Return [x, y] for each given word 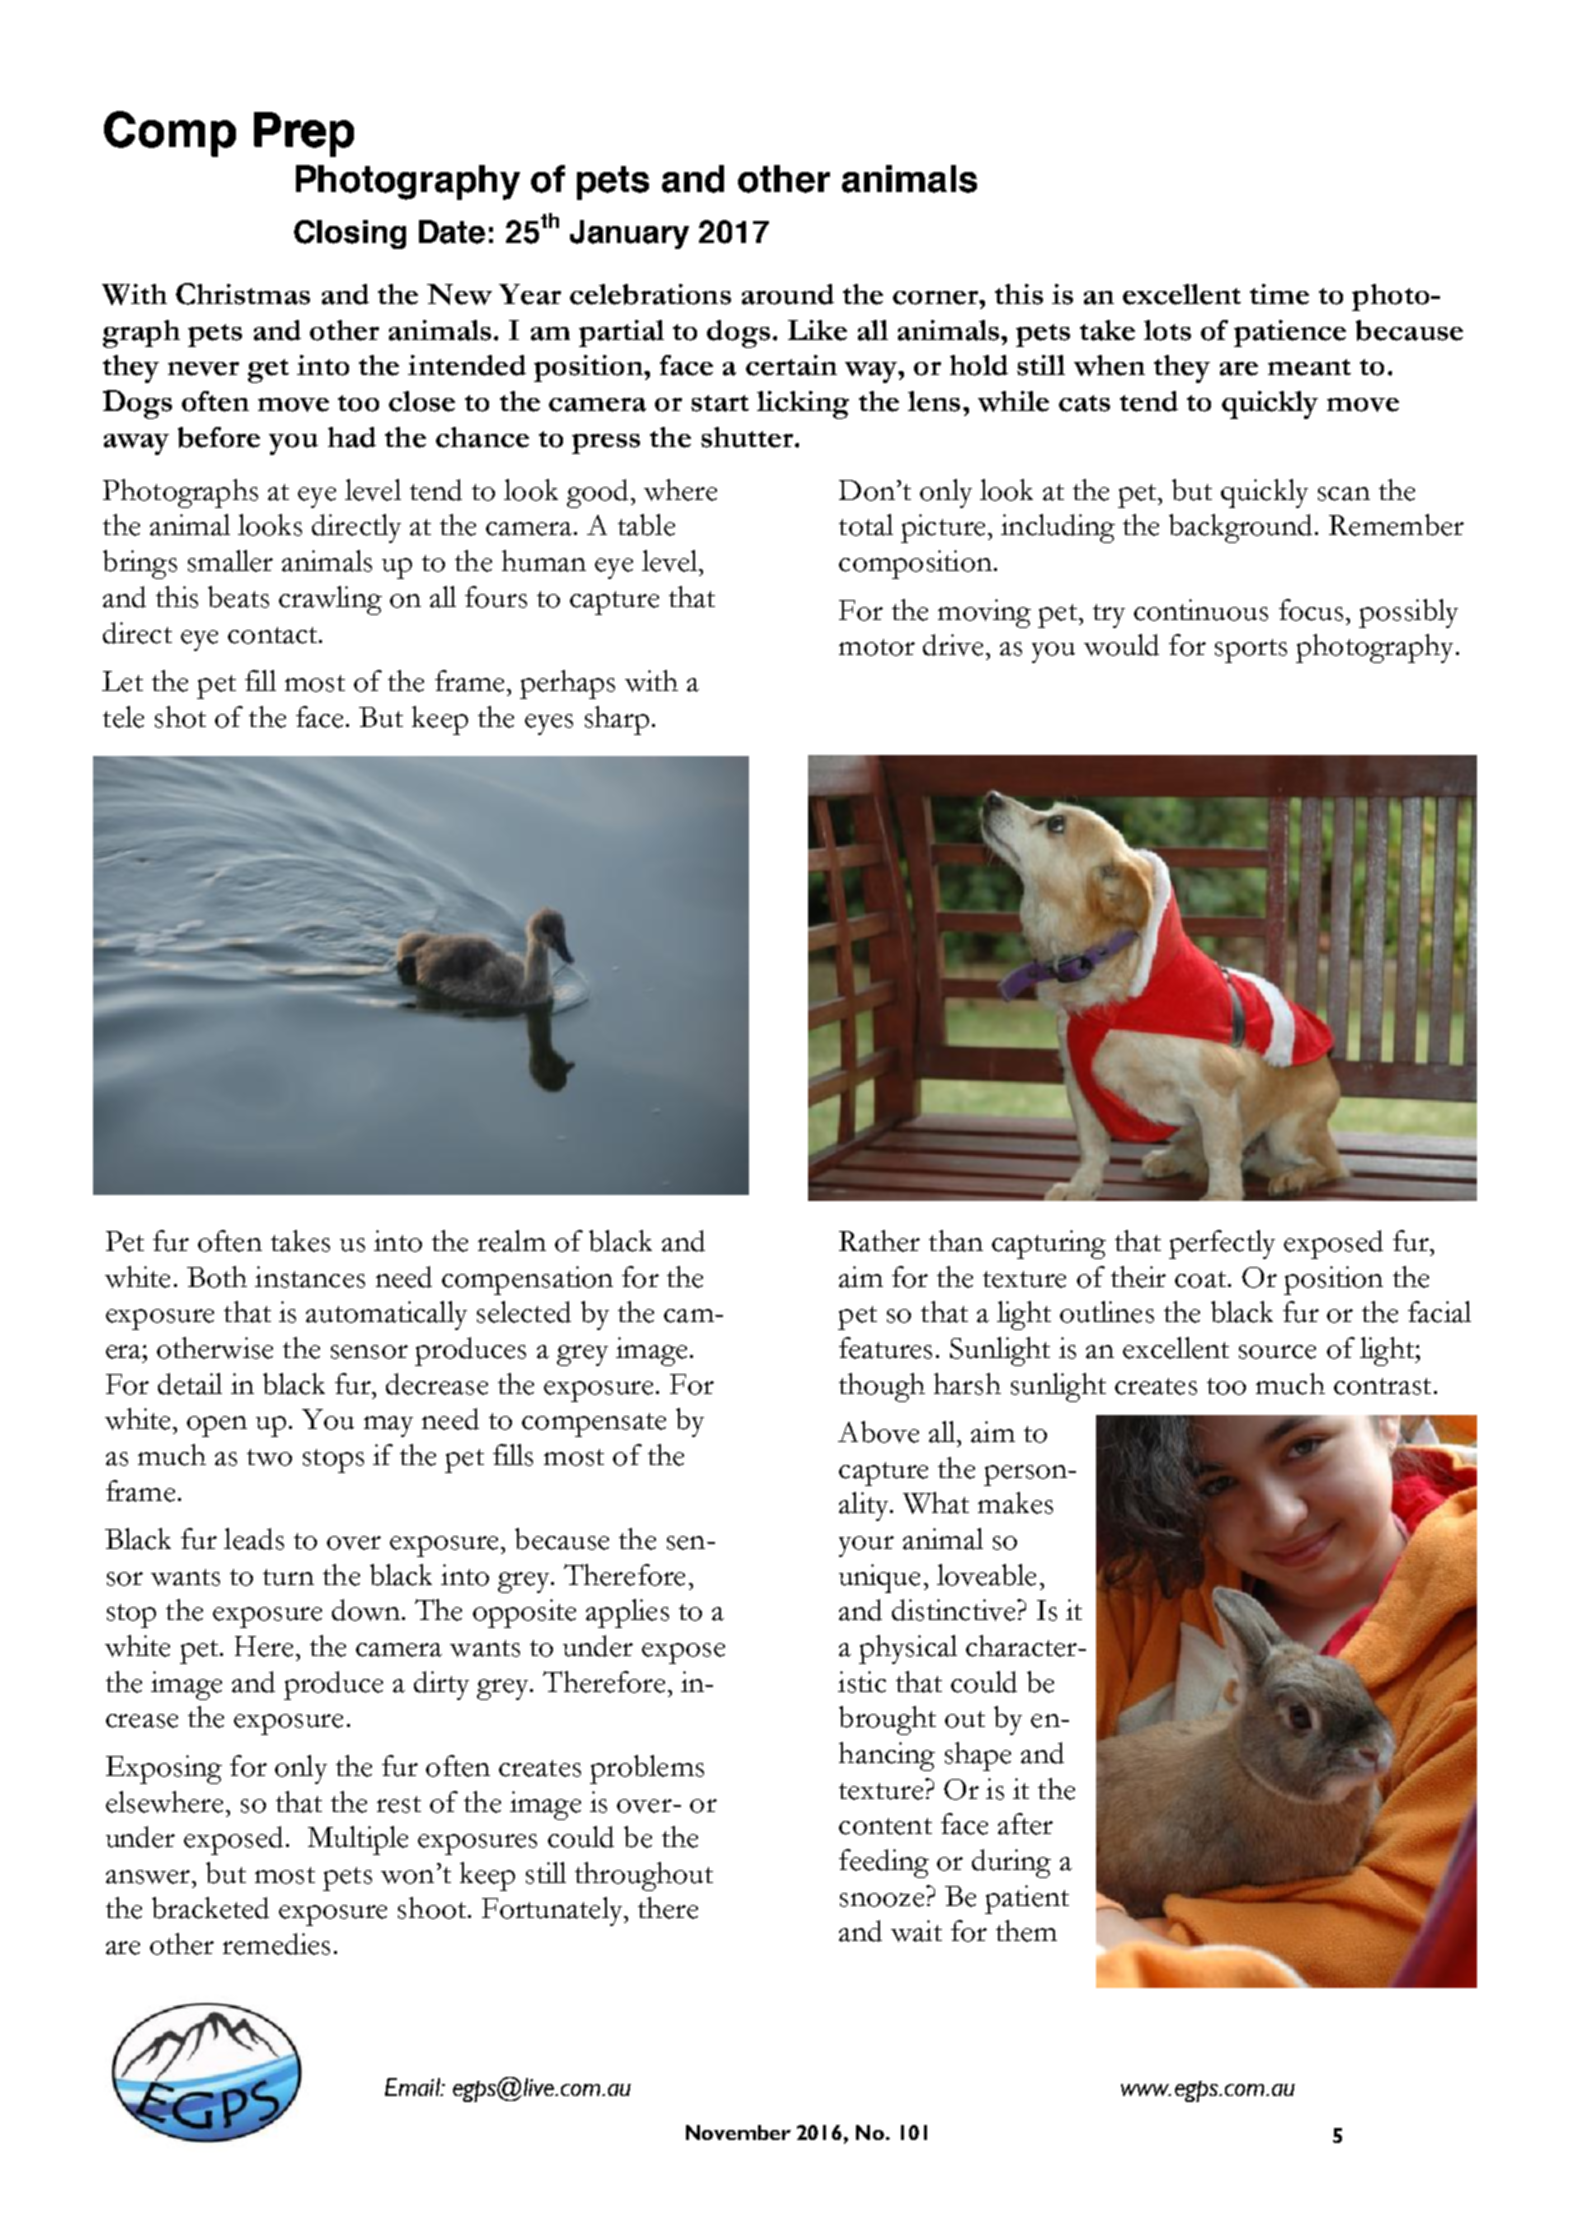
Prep [304, 134]
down [366, 1610]
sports [1251, 651]
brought [887, 1720]
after [1025, 1824]
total [866, 525]
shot [180, 717]
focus [1311, 610]
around [788, 294]
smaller [230, 561]
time [1279, 294]
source [1277, 1352]
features [885, 1348]
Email [413, 2087]
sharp [617, 720]
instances [310, 1277]
